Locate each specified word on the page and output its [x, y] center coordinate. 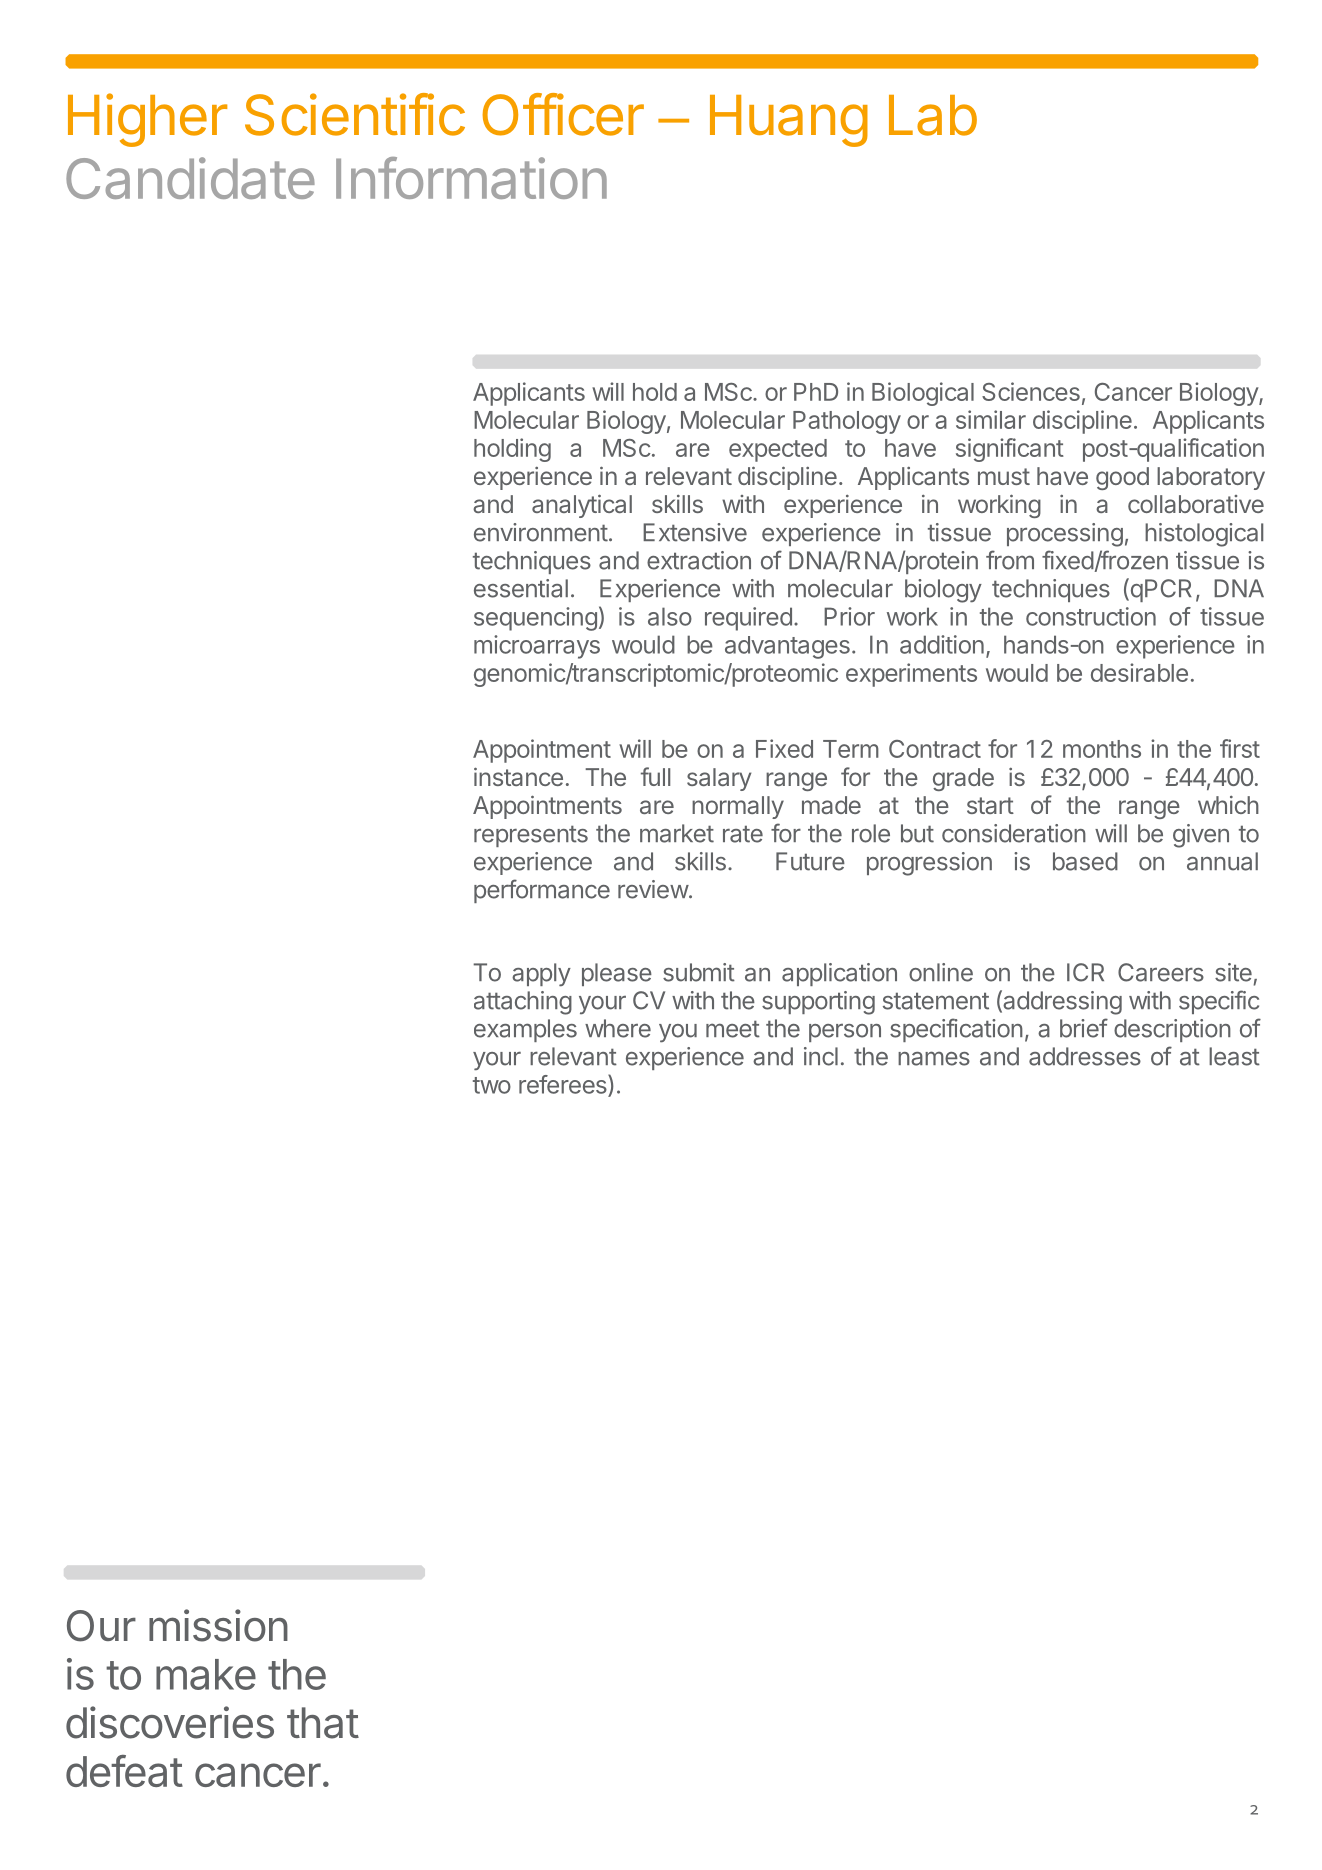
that [323, 1723]
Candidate [190, 178]
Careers [1161, 972]
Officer [563, 114]
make [206, 1674]
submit [699, 972]
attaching [523, 1003]
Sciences [1031, 391]
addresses [1085, 1056]
